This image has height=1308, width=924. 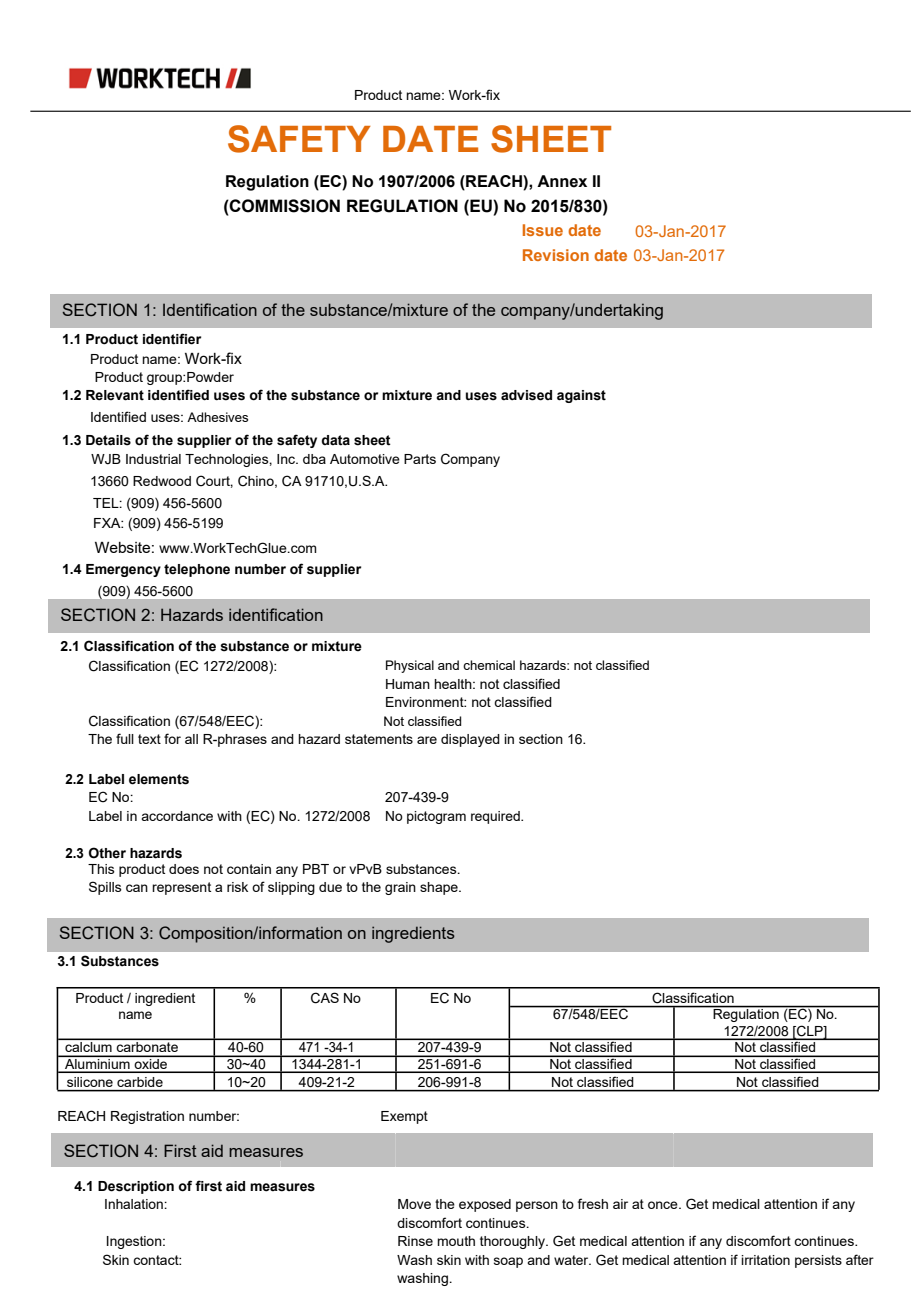 I want to click on Issue, so click(x=543, y=230).
